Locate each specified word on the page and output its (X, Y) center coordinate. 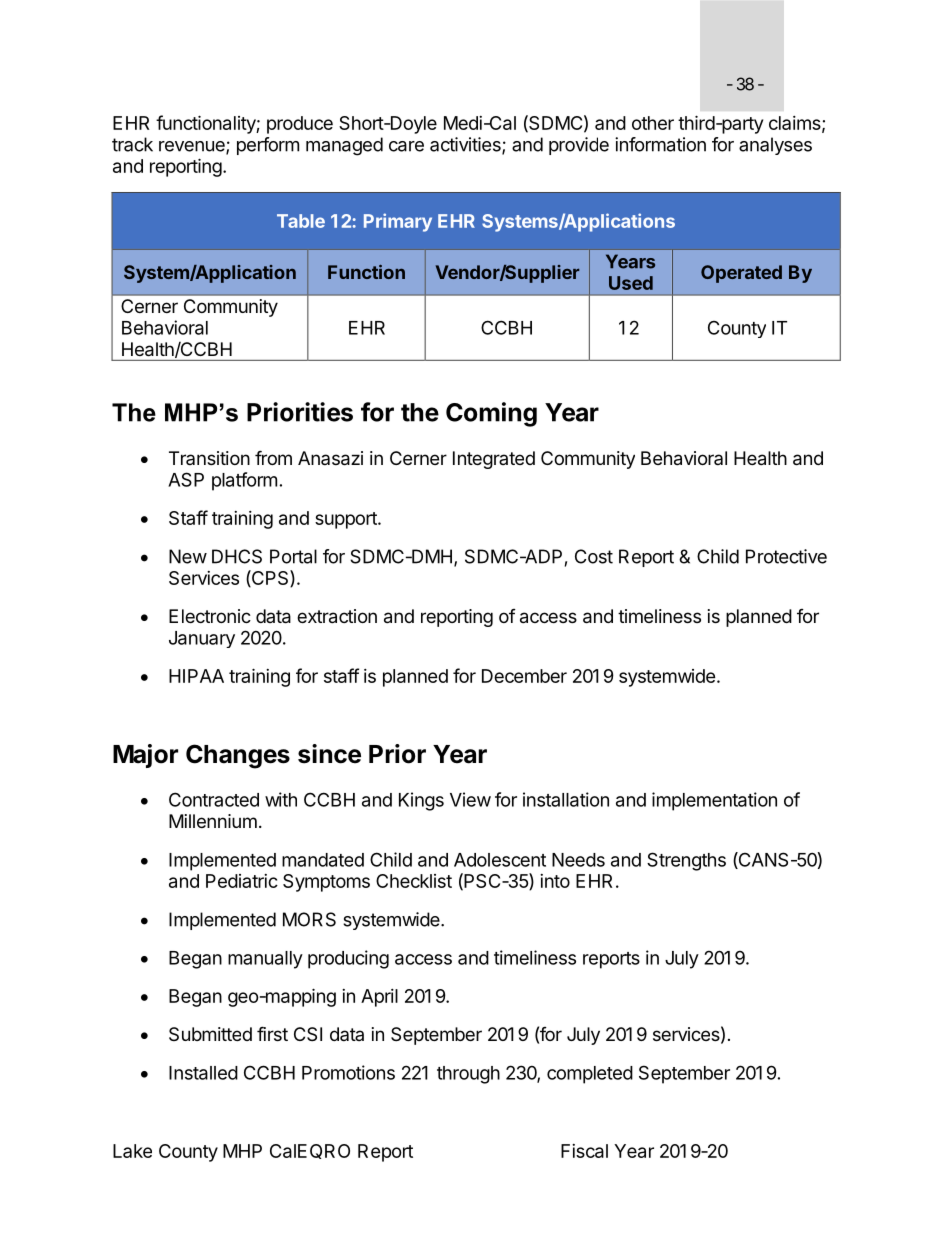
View (470, 799)
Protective (786, 556)
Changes (238, 756)
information (660, 144)
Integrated (494, 460)
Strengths (686, 861)
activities (466, 145)
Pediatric (242, 881)
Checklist (414, 881)
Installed (203, 1073)
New (188, 556)
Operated (741, 274)
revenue (193, 147)
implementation (714, 801)
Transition (209, 458)
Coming (491, 414)
